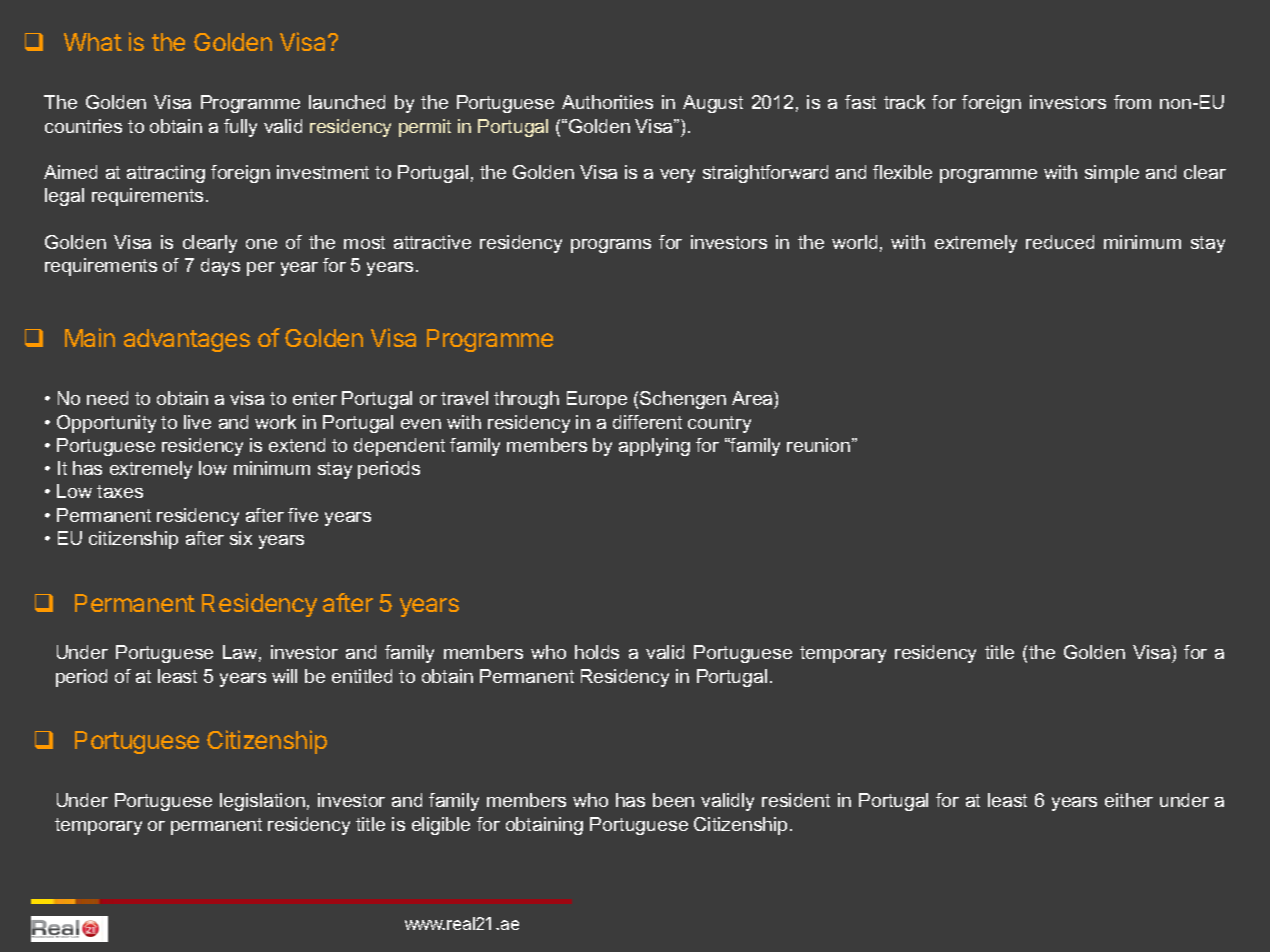 Image resolution: width=1270 pixels, height=952 pixels. Describe the element at coordinates (197, 422) in the document. I see `live` at that location.
